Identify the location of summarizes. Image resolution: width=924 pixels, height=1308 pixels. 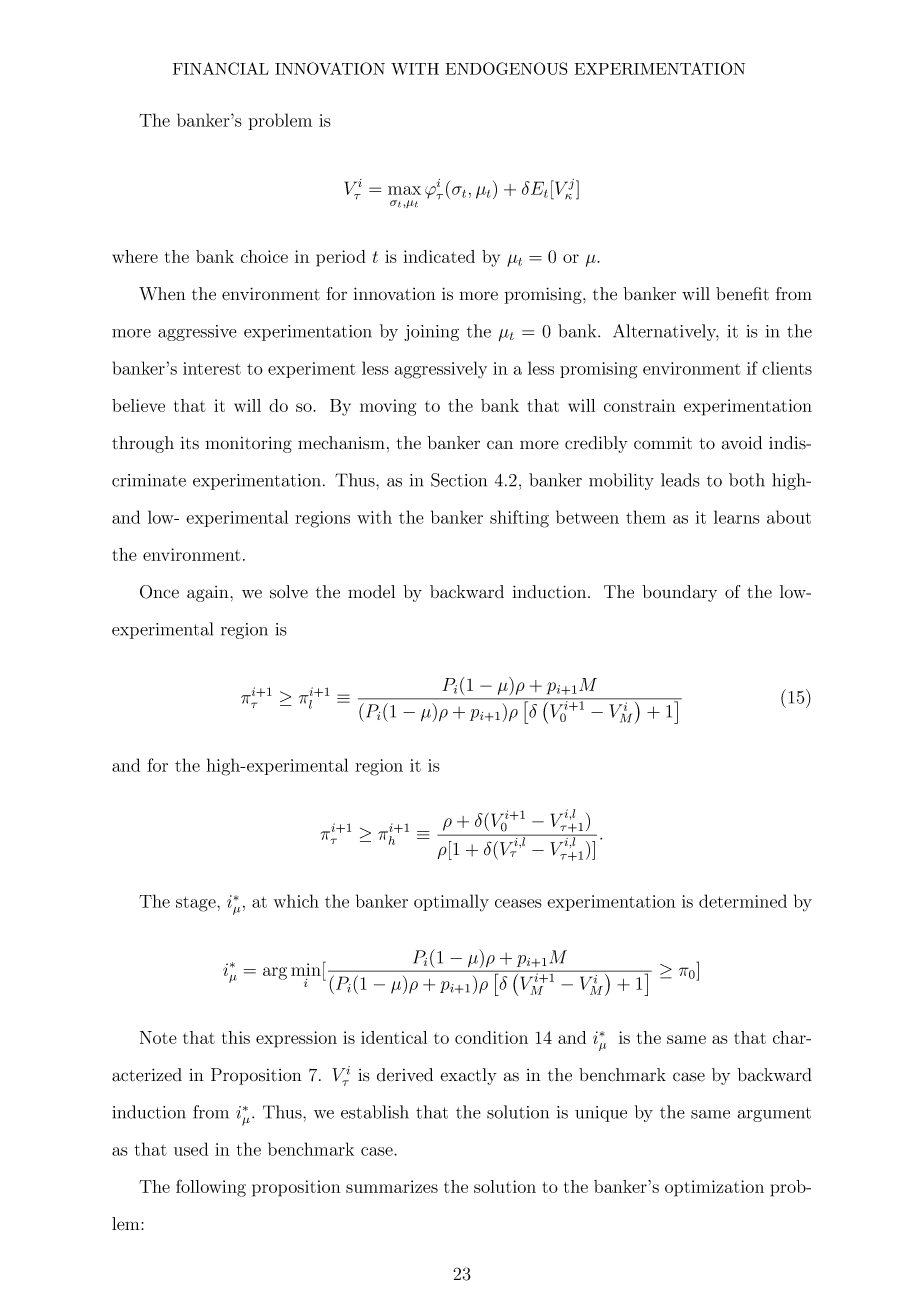
(392, 1186).
